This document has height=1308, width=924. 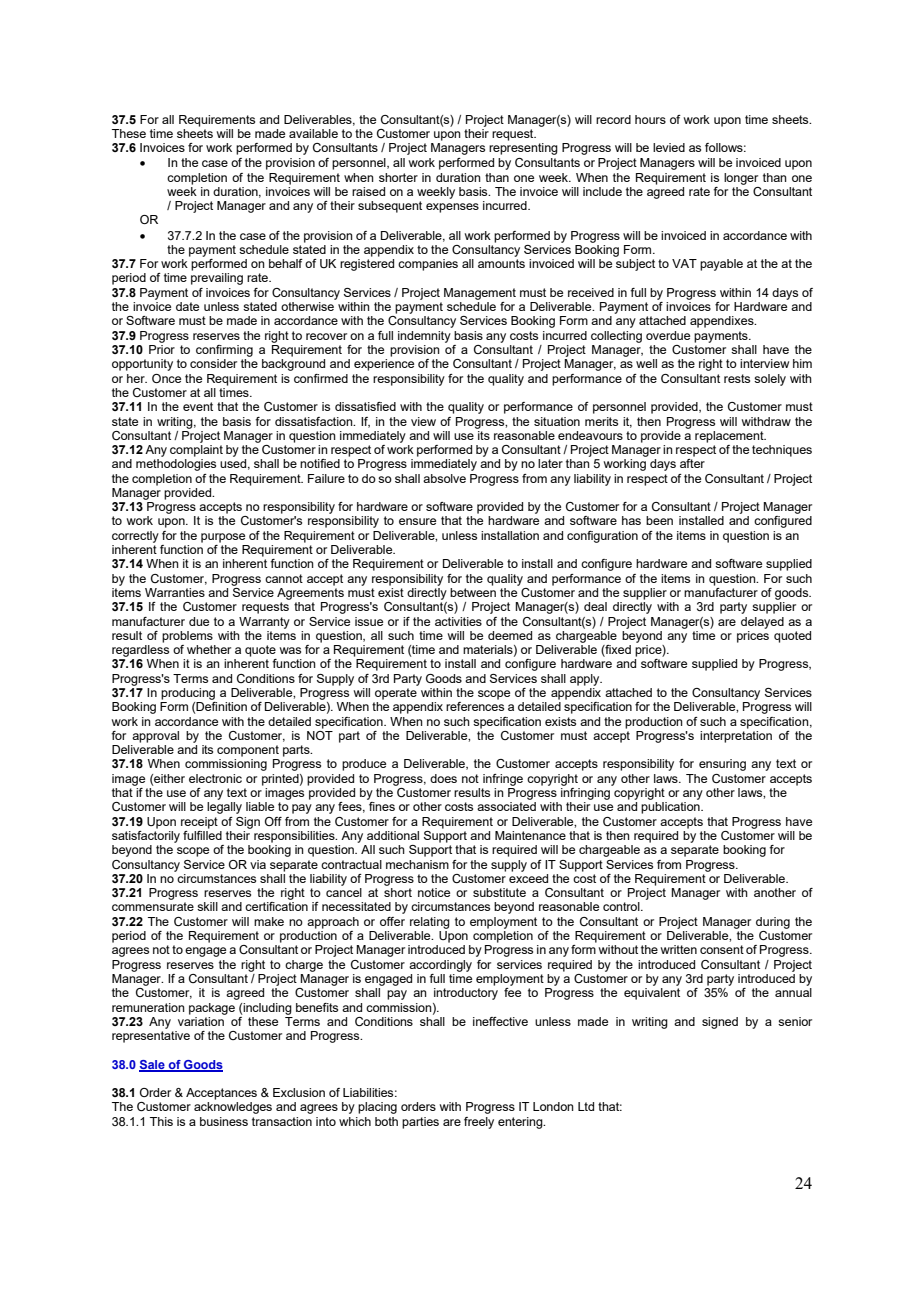 What do you see at coordinates (313, 133) in the document?
I see `available` at bounding box center [313, 133].
